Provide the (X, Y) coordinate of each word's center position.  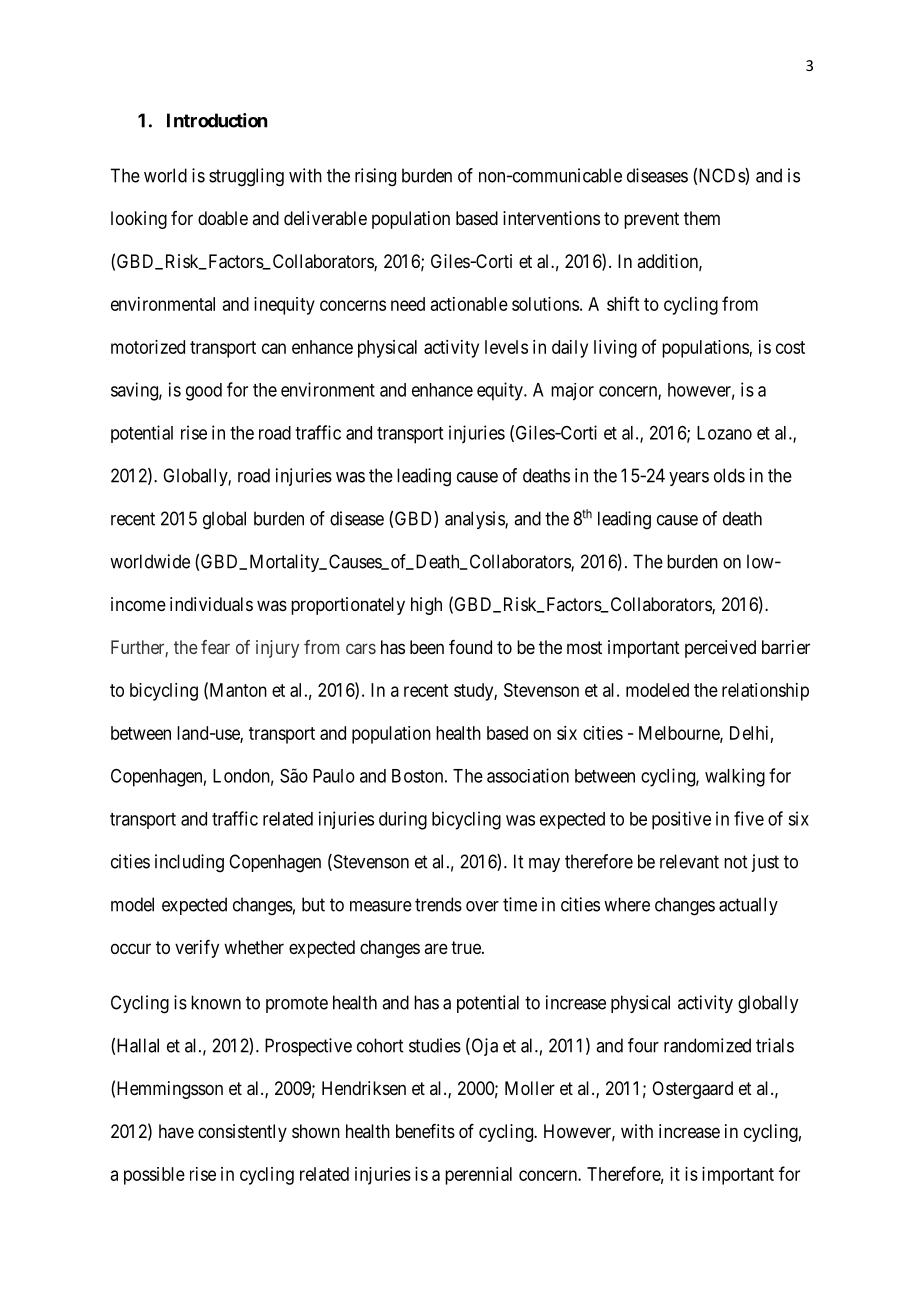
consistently (242, 1133)
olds (729, 475)
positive (681, 820)
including (189, 863)
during (403, 820)
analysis (475, 520)
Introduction (217, 120)
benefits (425, 1131)
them (702, 218)
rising (375, 177)
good (204, 392)
